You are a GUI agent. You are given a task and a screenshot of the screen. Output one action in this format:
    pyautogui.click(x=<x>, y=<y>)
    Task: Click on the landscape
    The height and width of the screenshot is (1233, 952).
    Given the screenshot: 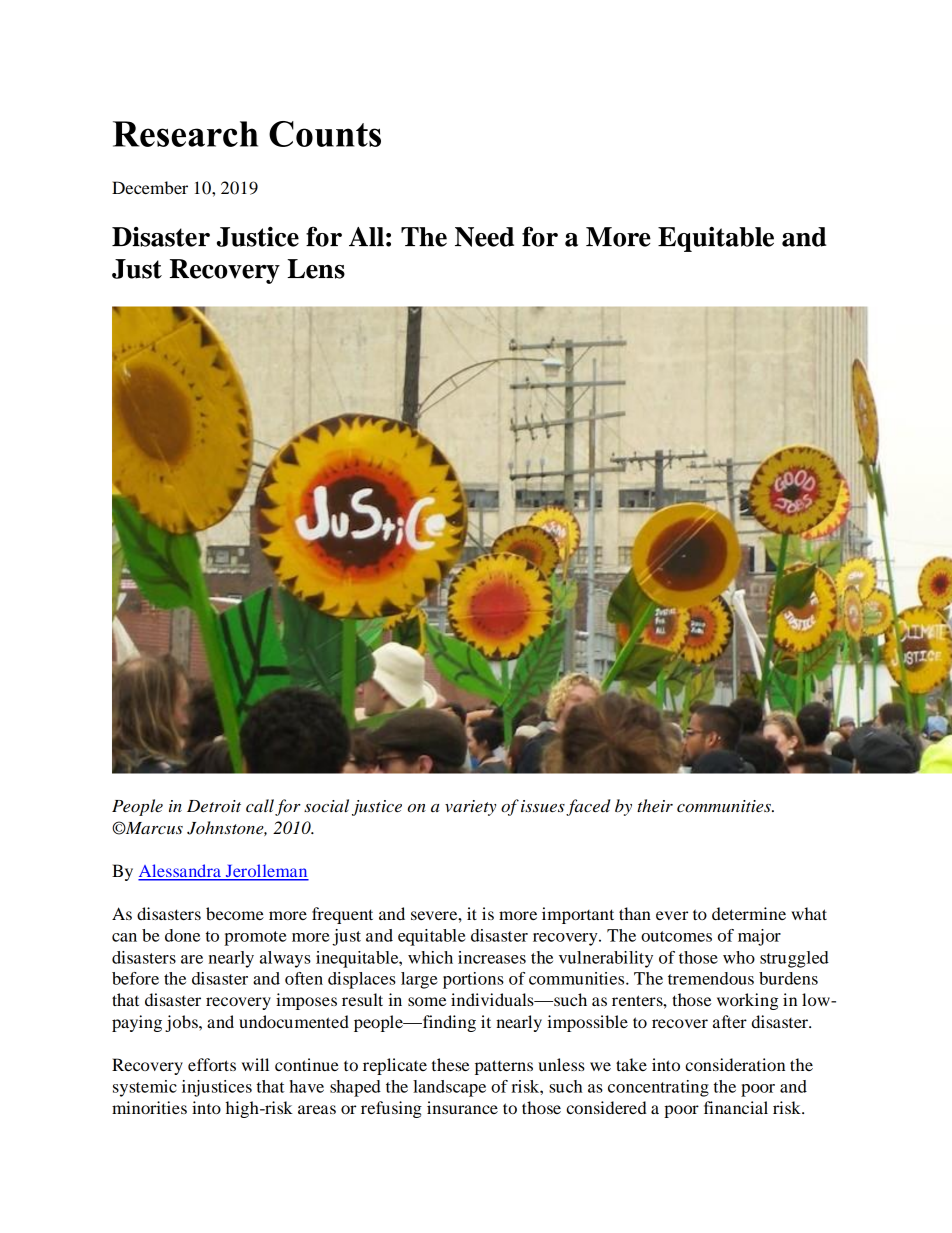 What is the action you would take?
    pyautogui.click(x=449, y=1088)
